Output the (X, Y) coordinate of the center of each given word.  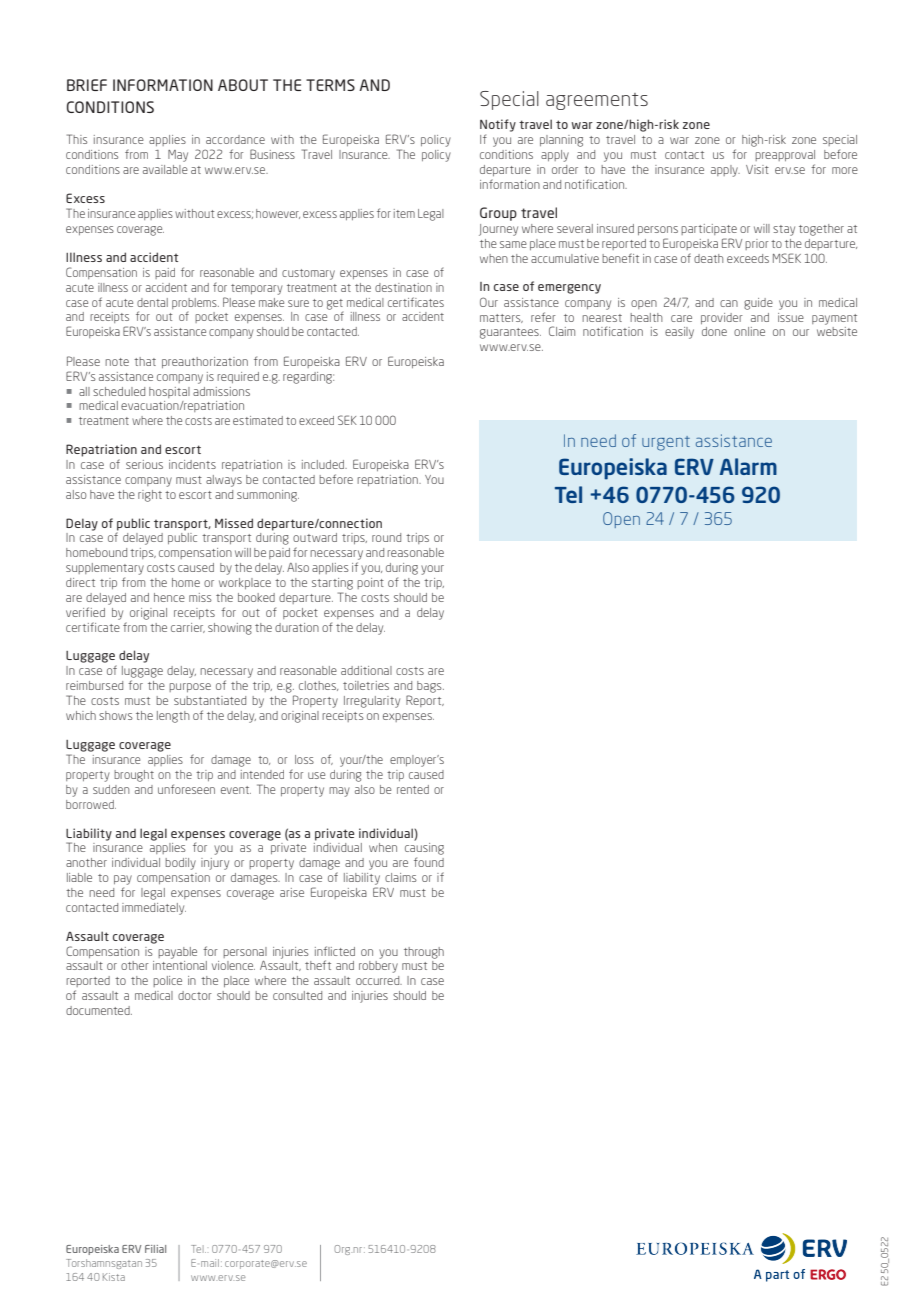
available (165, 169)
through (424, 953)
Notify (498, 125)
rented (413, 789)
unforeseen (186, 789)
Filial (155, 1249)
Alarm (748, 466)
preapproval (785, 155)
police (167, 981)
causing (424, 849)
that (145, 361)
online (749, 331)
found (429, 862)
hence (169, 597)
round (386, 537)
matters (501, 318)
